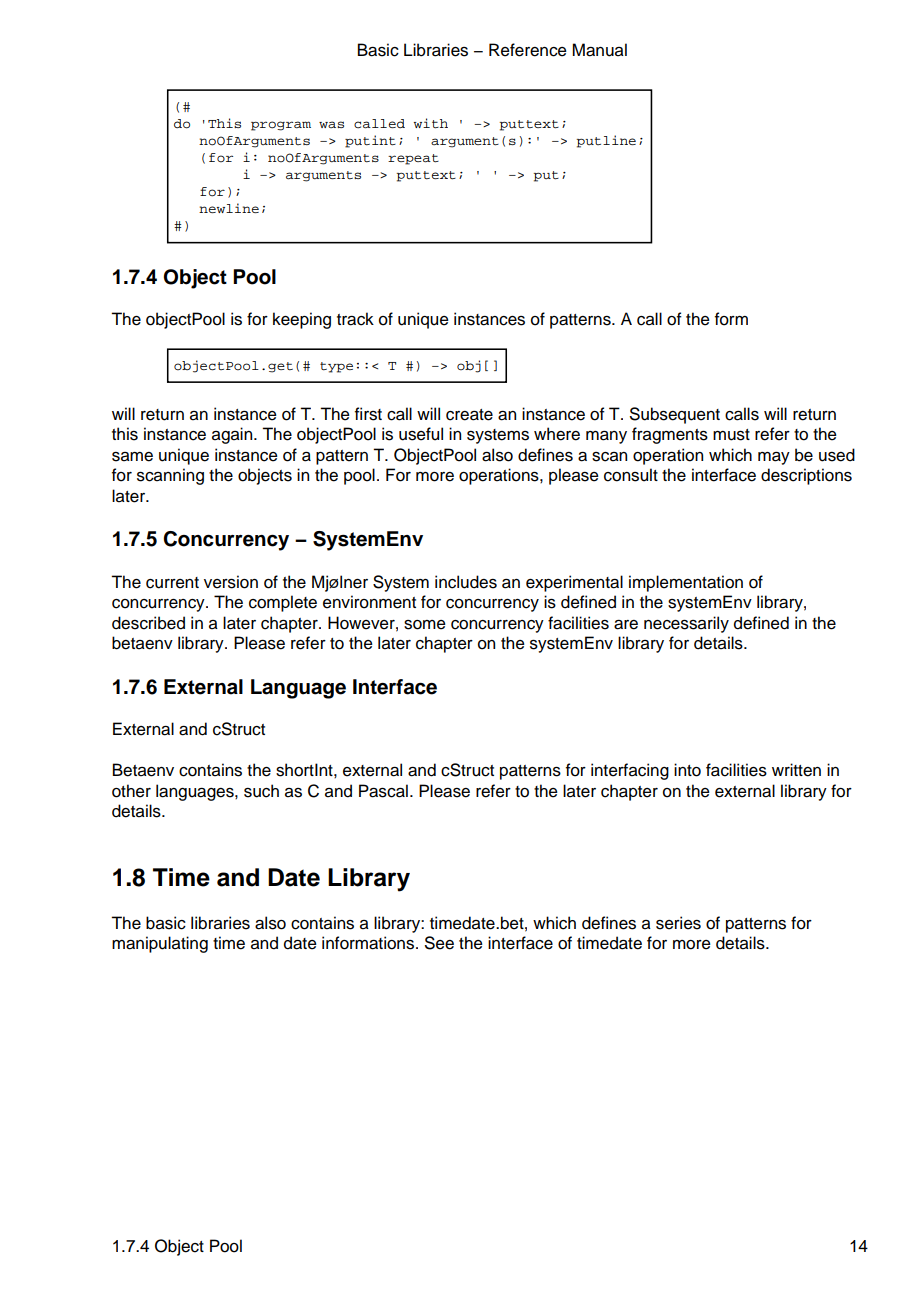 This page has width=924, height=1308. I want to click on described, so click(148, 623).
